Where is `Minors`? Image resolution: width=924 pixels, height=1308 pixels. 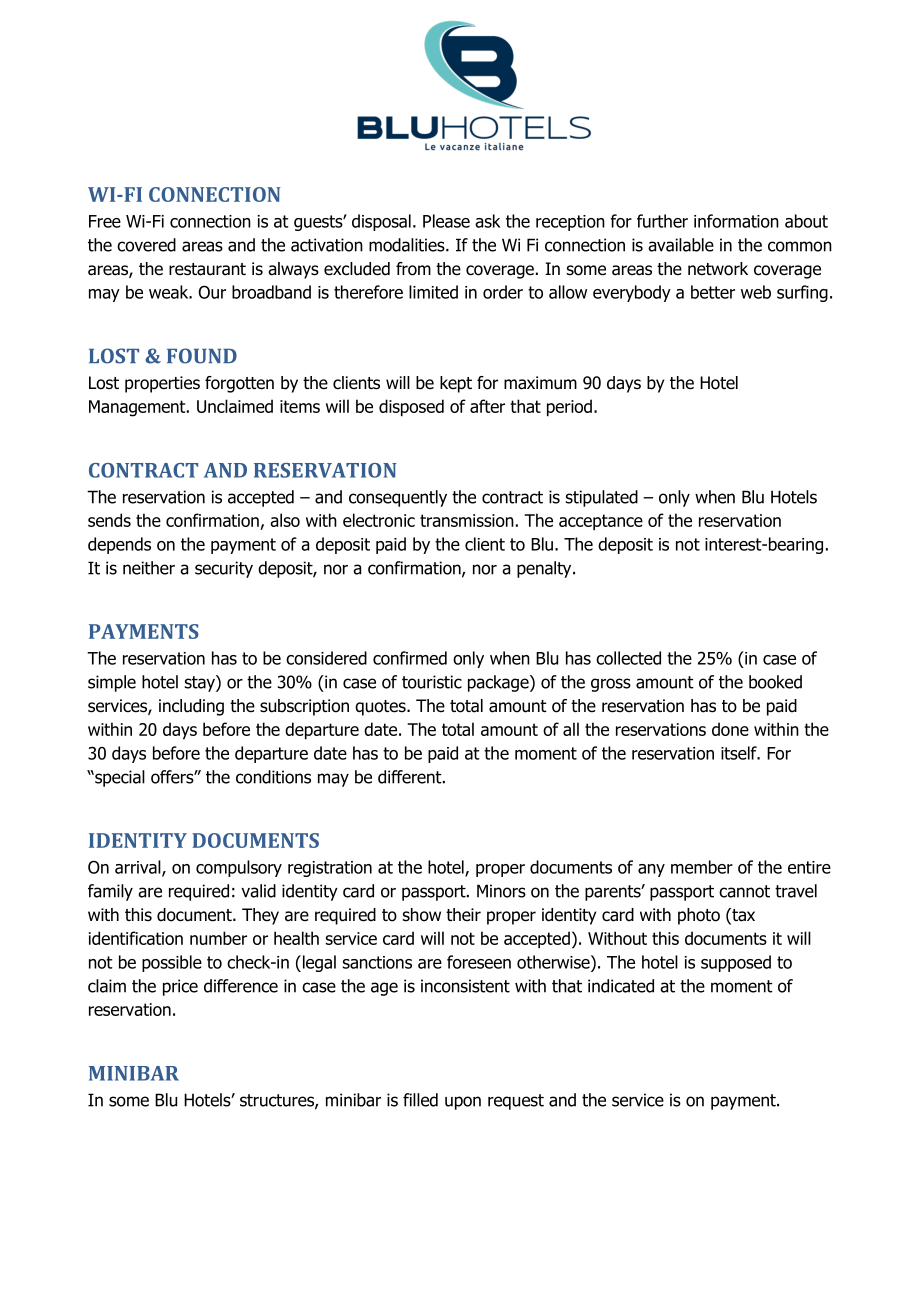
Minors is located at coordinates (501, 891).
